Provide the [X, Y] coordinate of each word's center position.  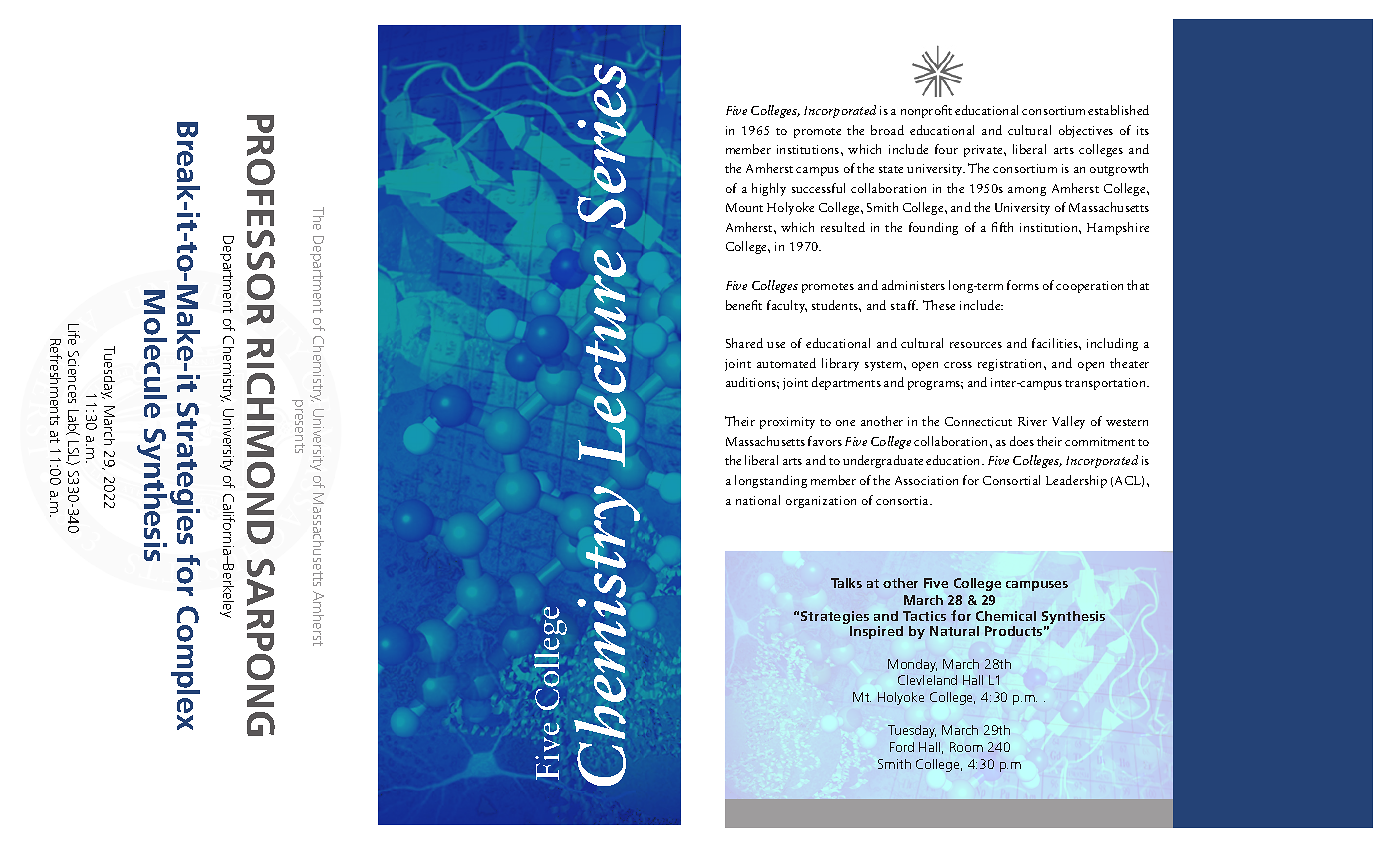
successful [818, 188]
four [946, 149]
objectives [1086, 131]
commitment [1100, 441]
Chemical [1006, 616]
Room [966, 747]
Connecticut [978, 421]
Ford [902, 747]
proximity [787, 423]
